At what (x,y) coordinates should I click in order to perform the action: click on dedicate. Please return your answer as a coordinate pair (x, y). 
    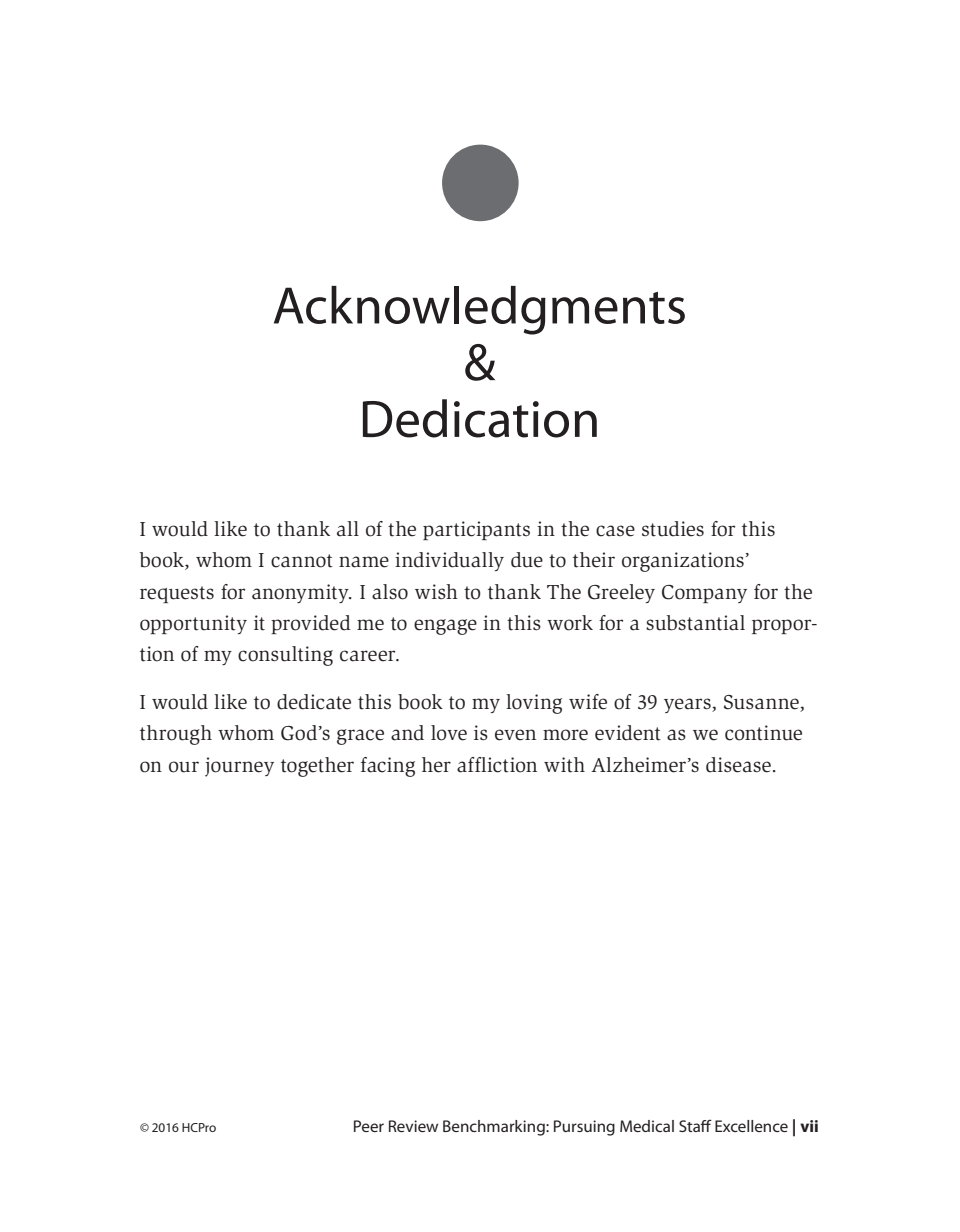
    Looking at the image, I should click on (314, 702).
